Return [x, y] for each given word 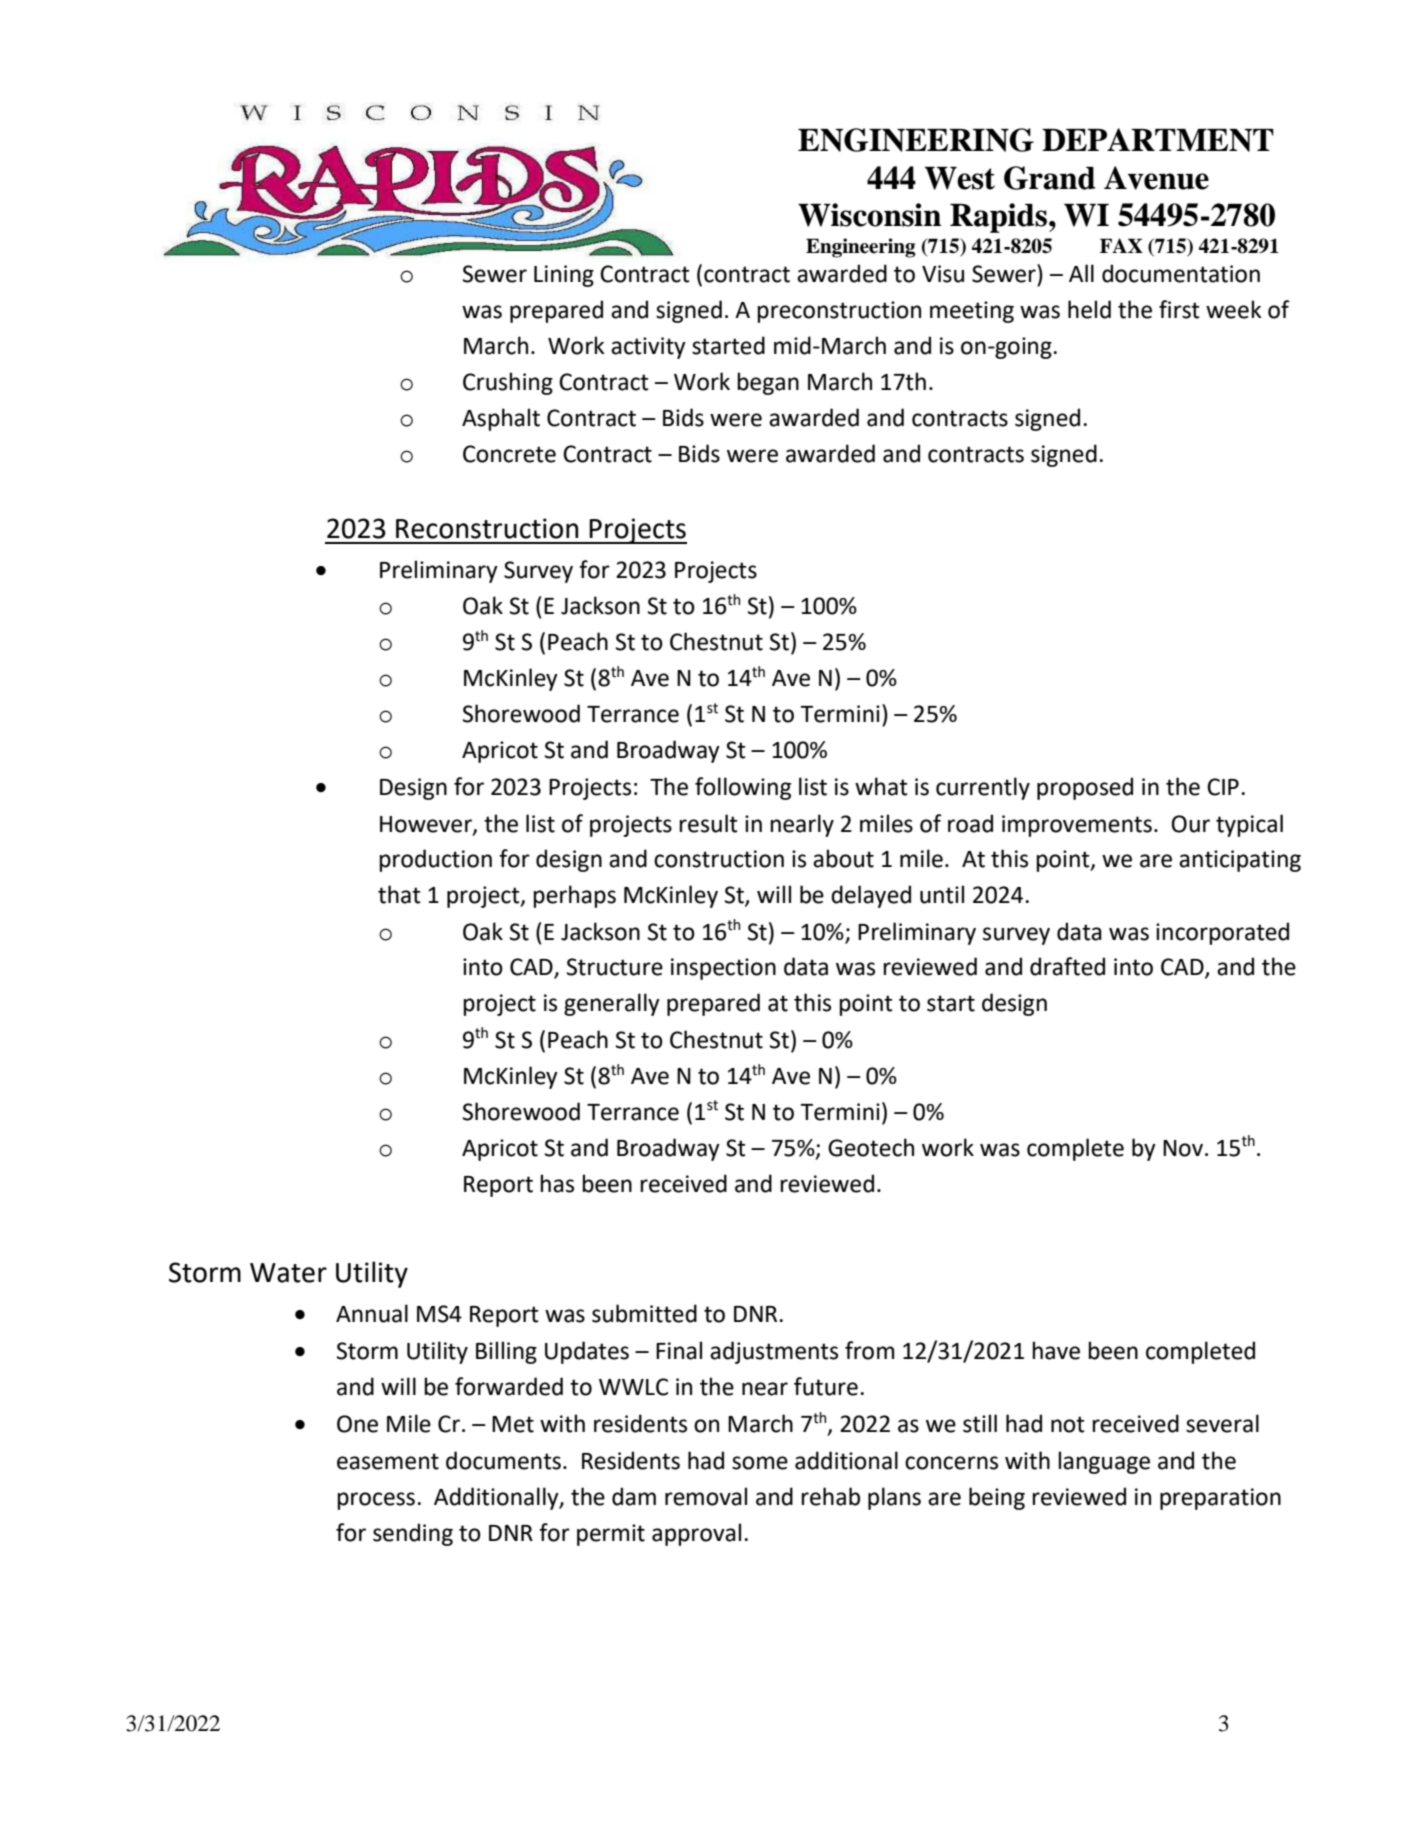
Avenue [1156, 178]
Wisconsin [869, 215]
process [376, 1501]
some [760, 1463]
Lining [564, 276]
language [1104, 1462]
